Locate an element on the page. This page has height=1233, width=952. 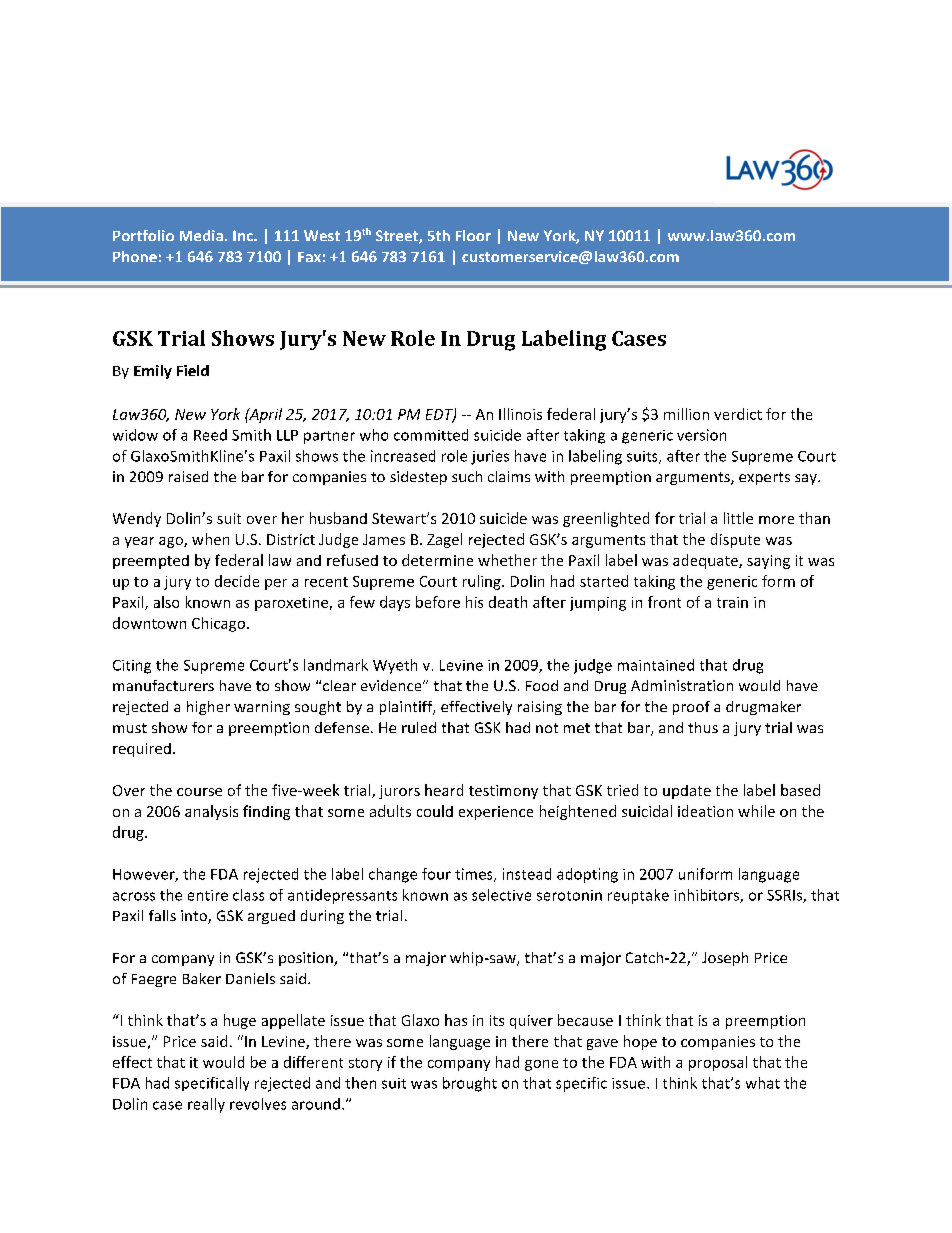
really is located at coordinates (206, 1105).
